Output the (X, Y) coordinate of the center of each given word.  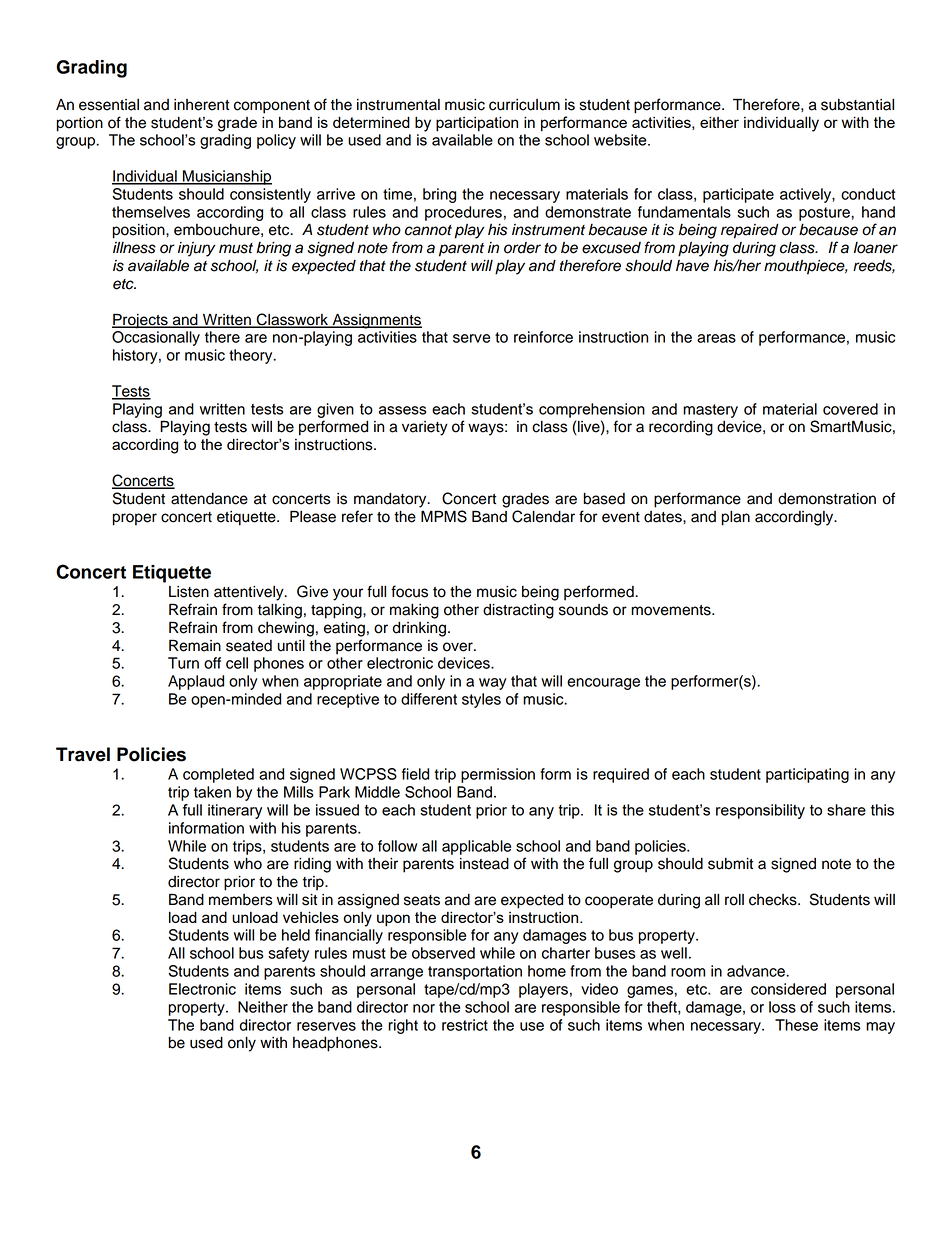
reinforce (543, 337)
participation (477, 124)
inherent (201, 105)
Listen (189, 592)
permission (498, 775)
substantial (857, 105)
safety (288, 954)
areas (716, 338)
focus (409, 591)
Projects (141, 321)
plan (736, 518)
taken (212, 792)
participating (807, 775)
